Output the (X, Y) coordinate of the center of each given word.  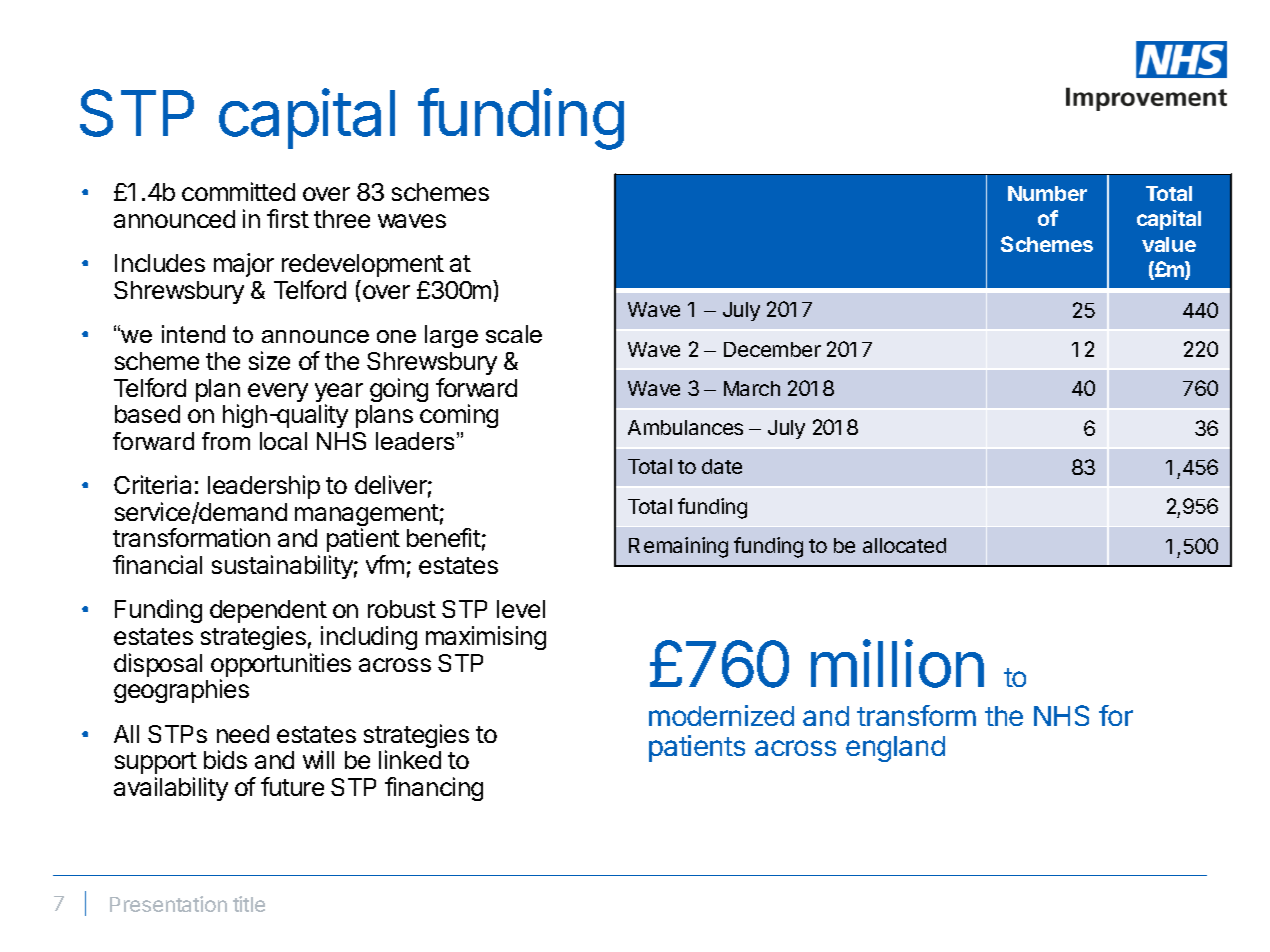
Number (1047, 193)
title (249, 904)
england (895, 749)
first (288, 218)
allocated (904, 545)
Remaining (678, 547)
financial (157, 564)
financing (434, 789)
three (342, 219)
